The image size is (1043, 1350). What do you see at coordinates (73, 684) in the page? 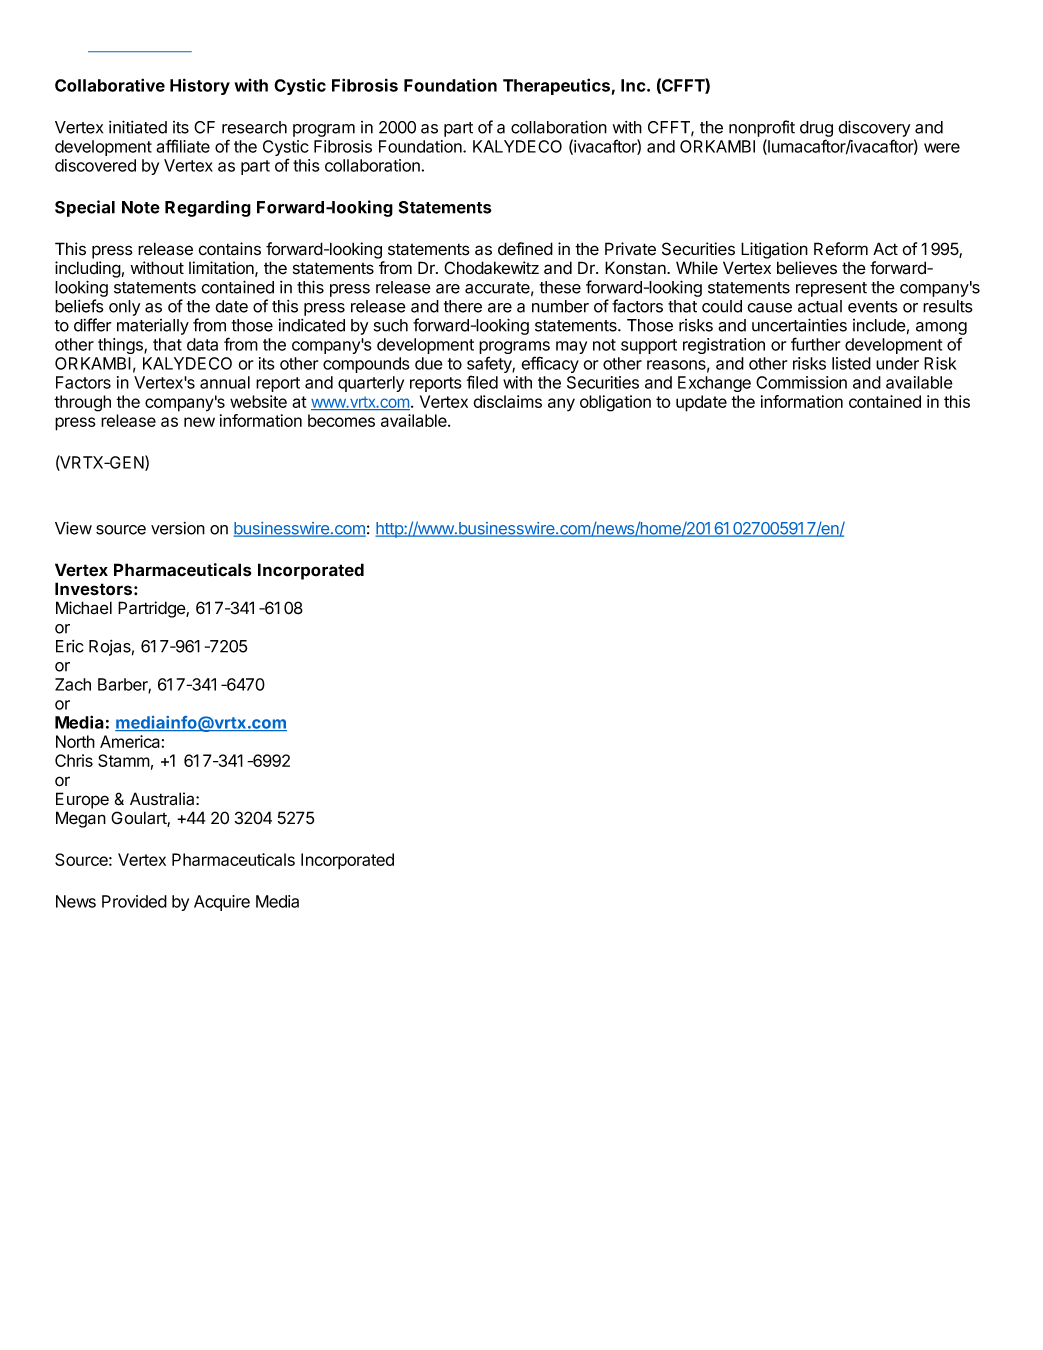
I see `Zach` at bounding box center [73, 684].
